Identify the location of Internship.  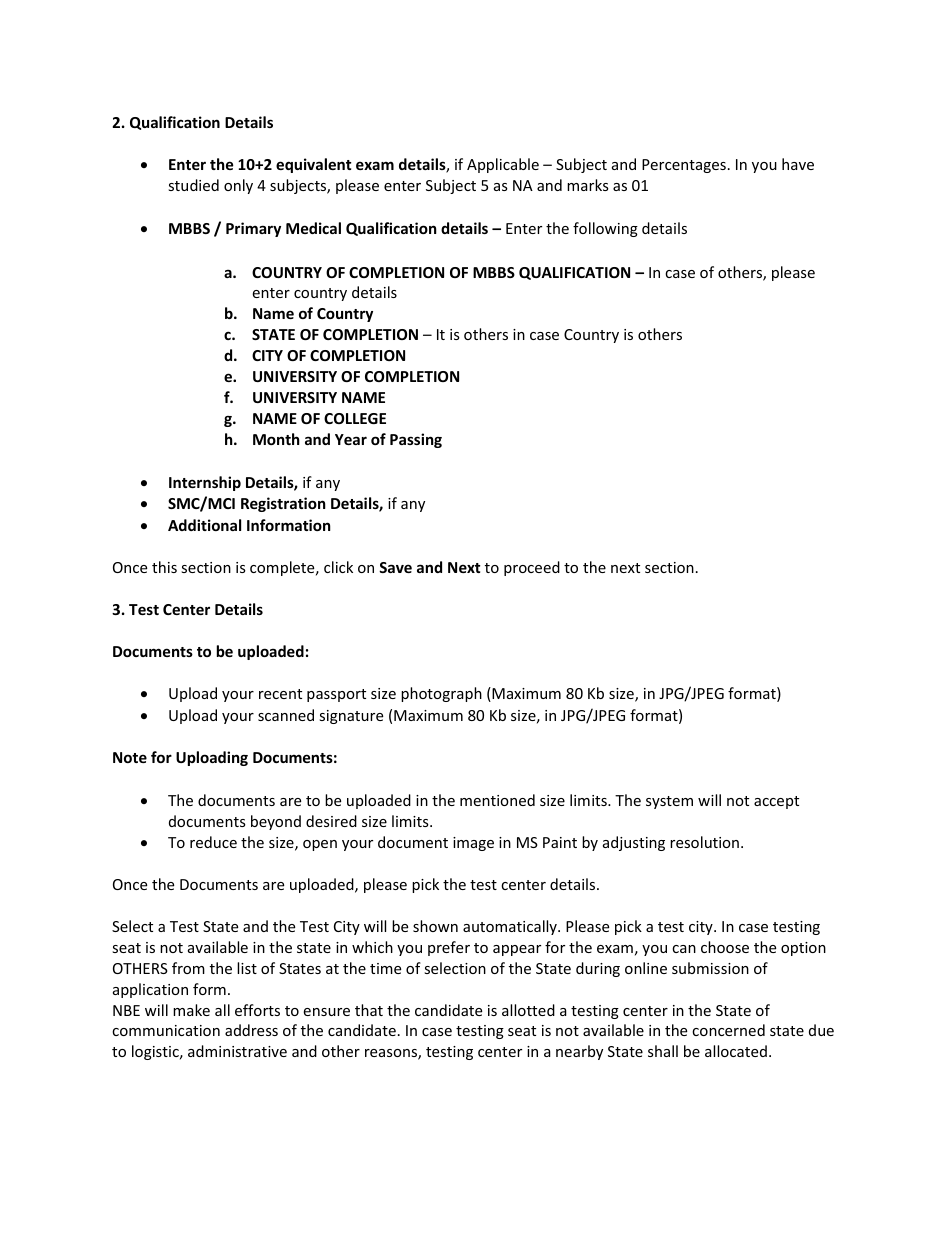
(205, 483).
